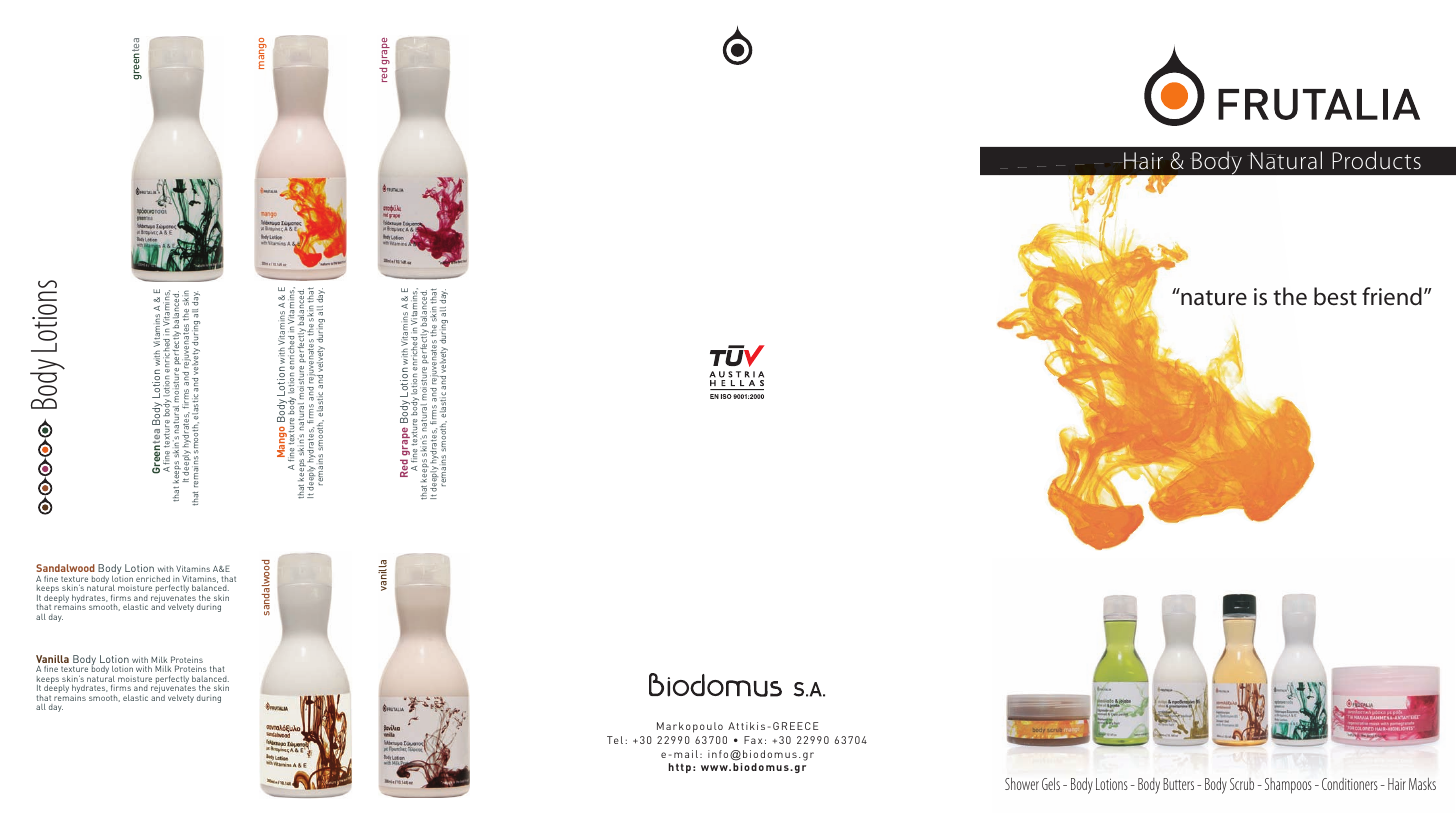  I want to click on Fax, so click(753, 740).
